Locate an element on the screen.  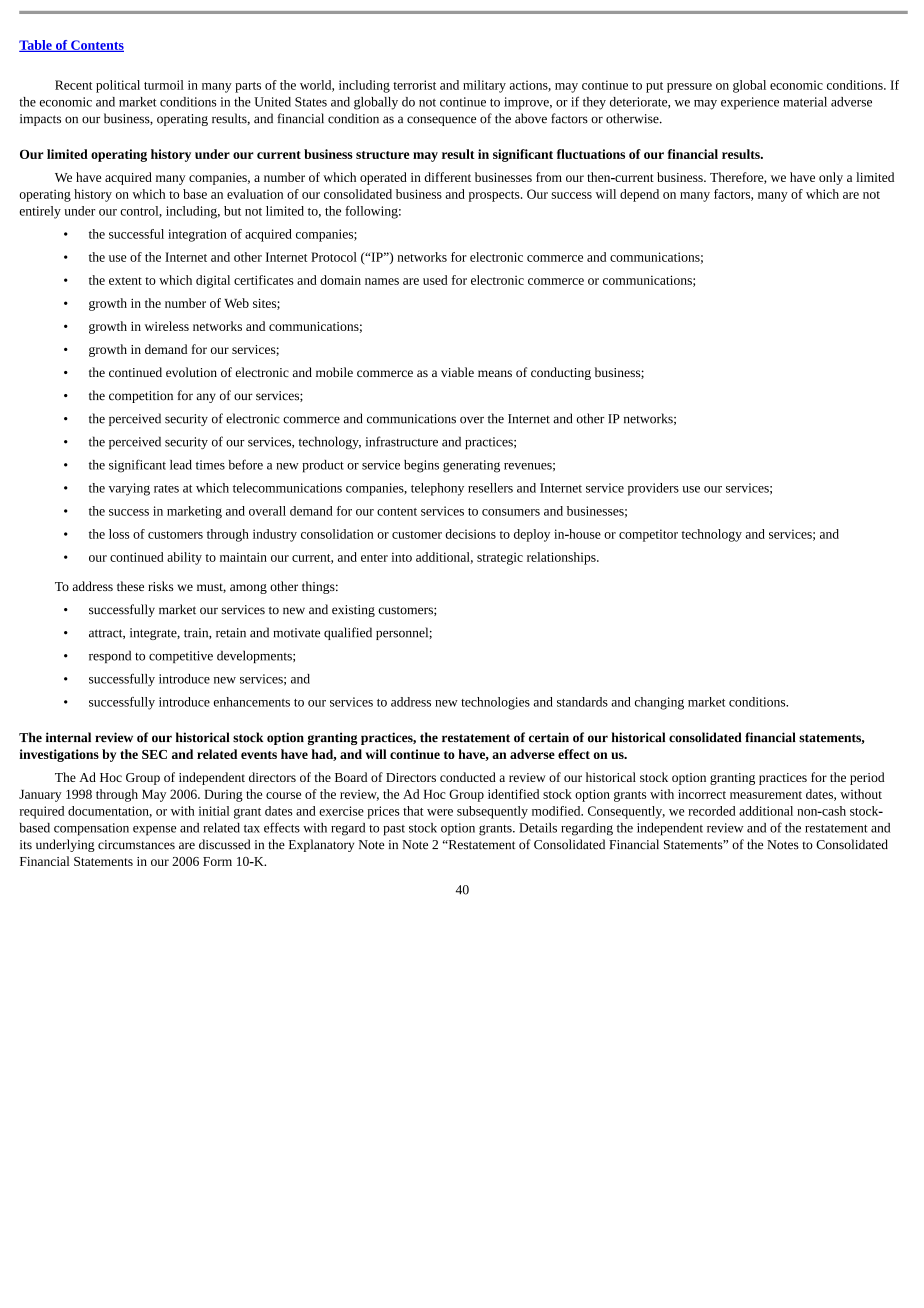
lead is located at coordinates (181, 465).
